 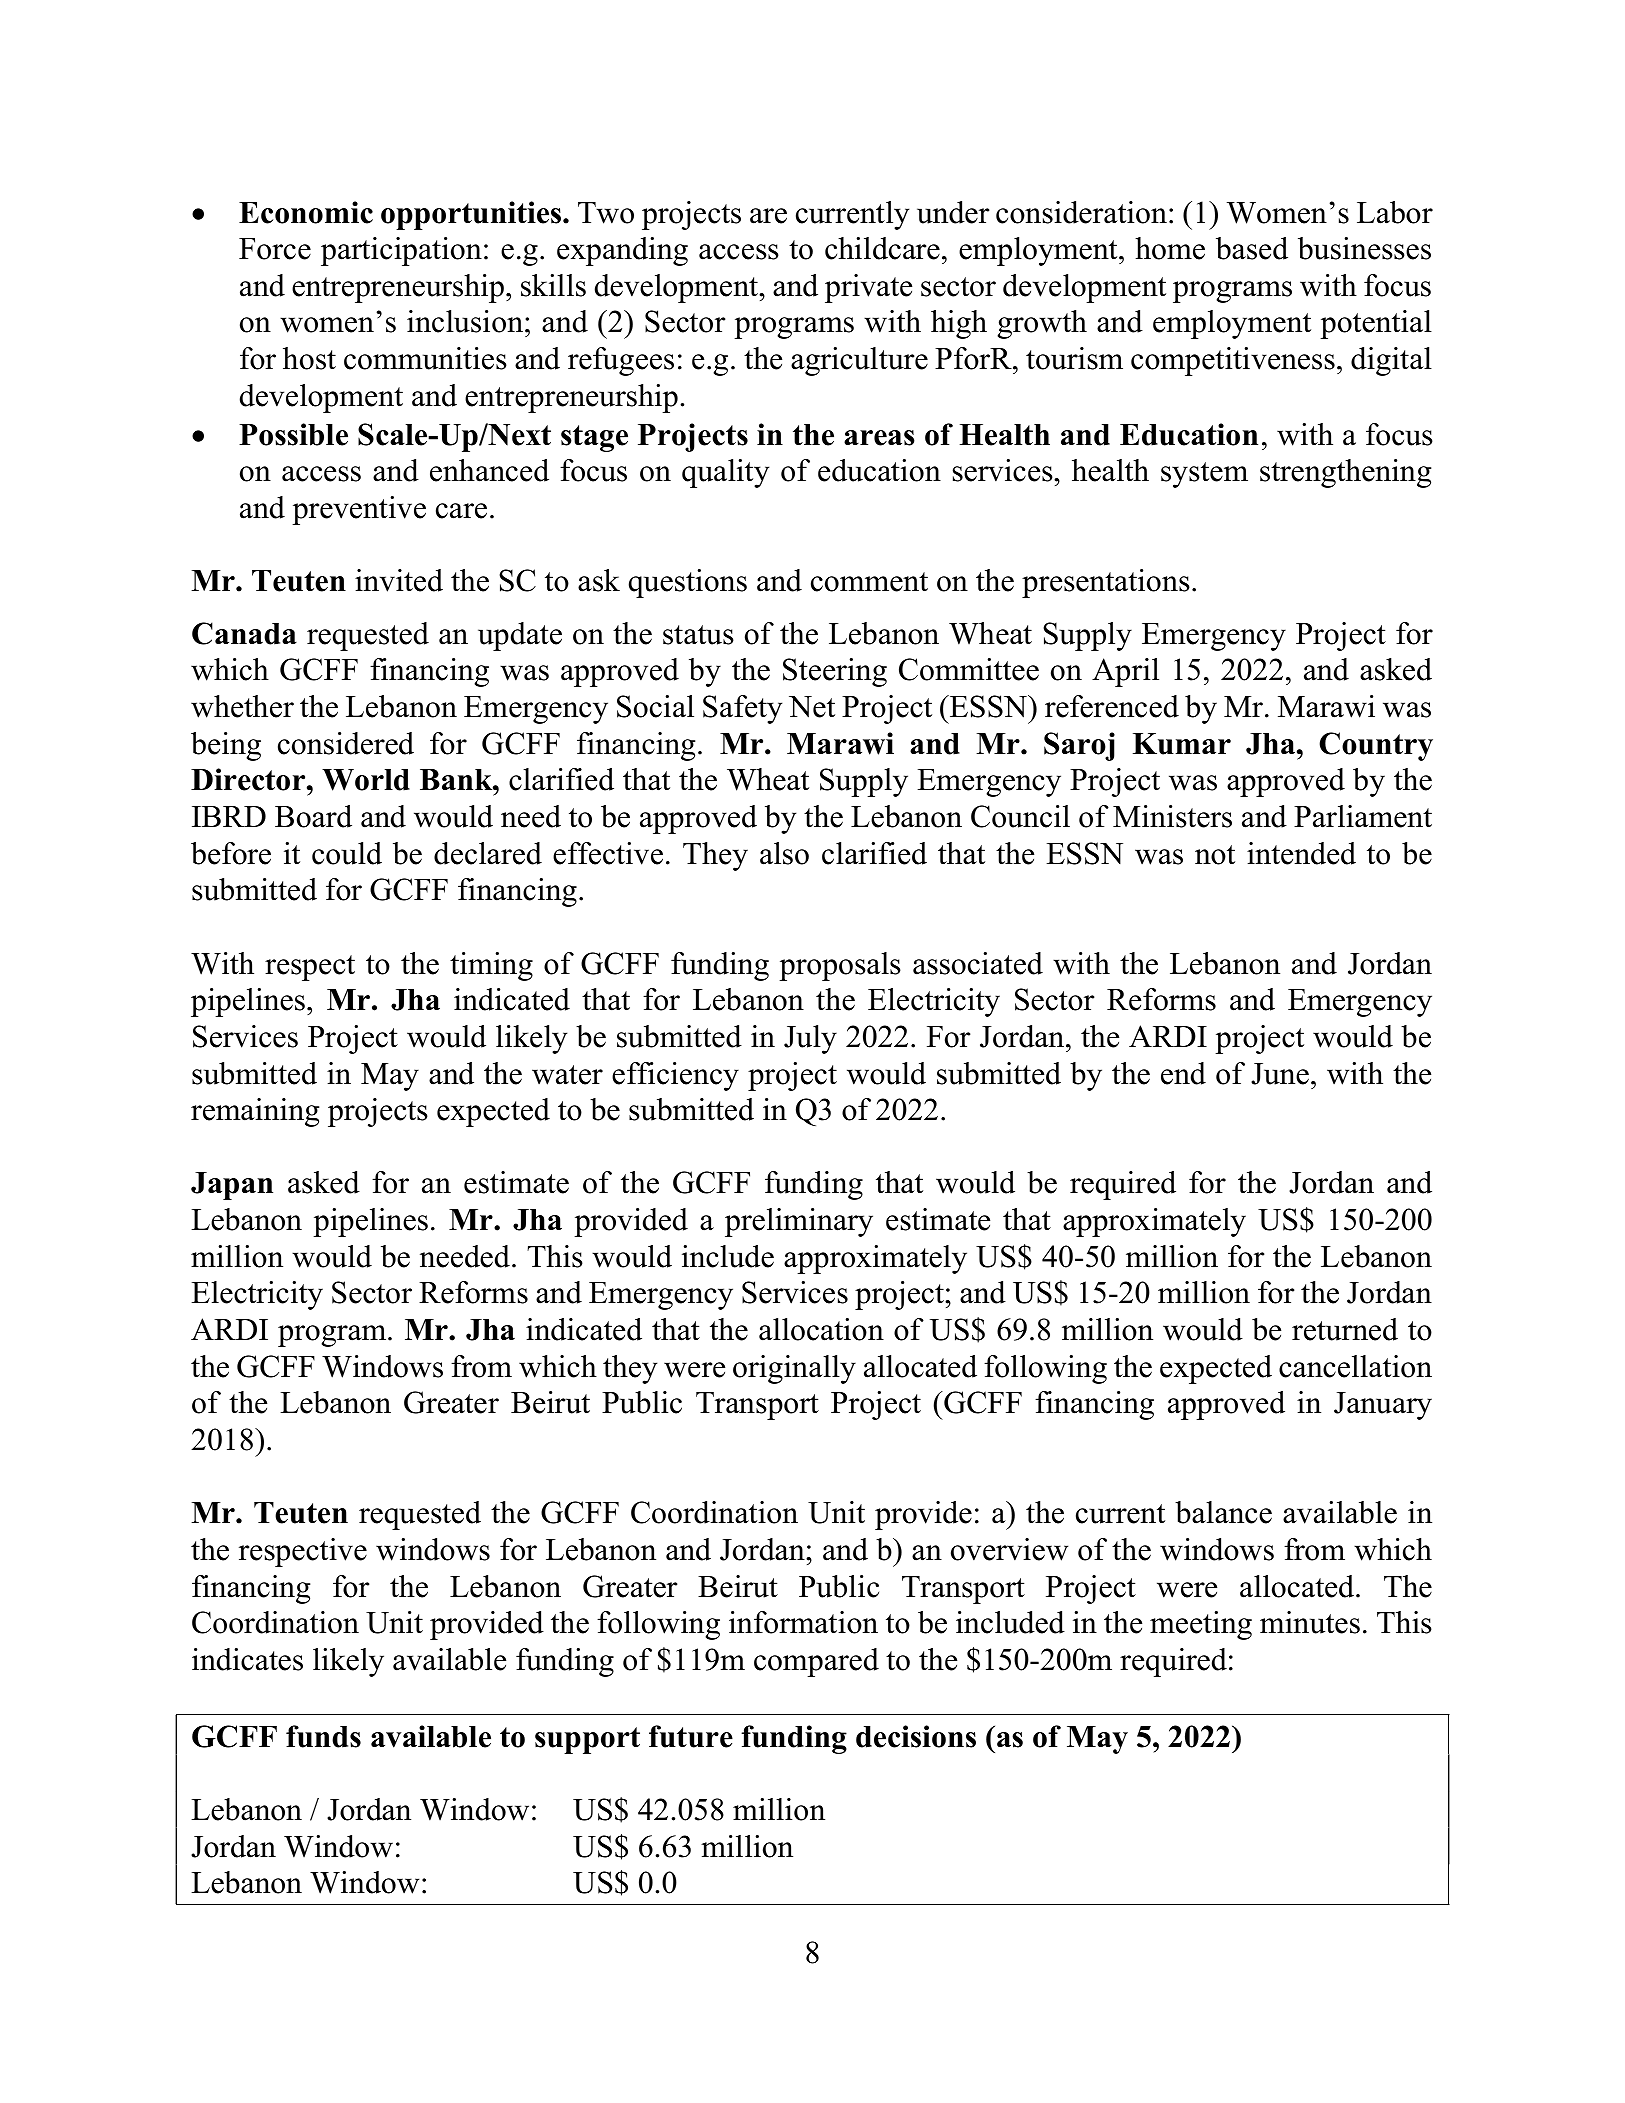 I want to click on June, so click(x=1280, y=1074).
